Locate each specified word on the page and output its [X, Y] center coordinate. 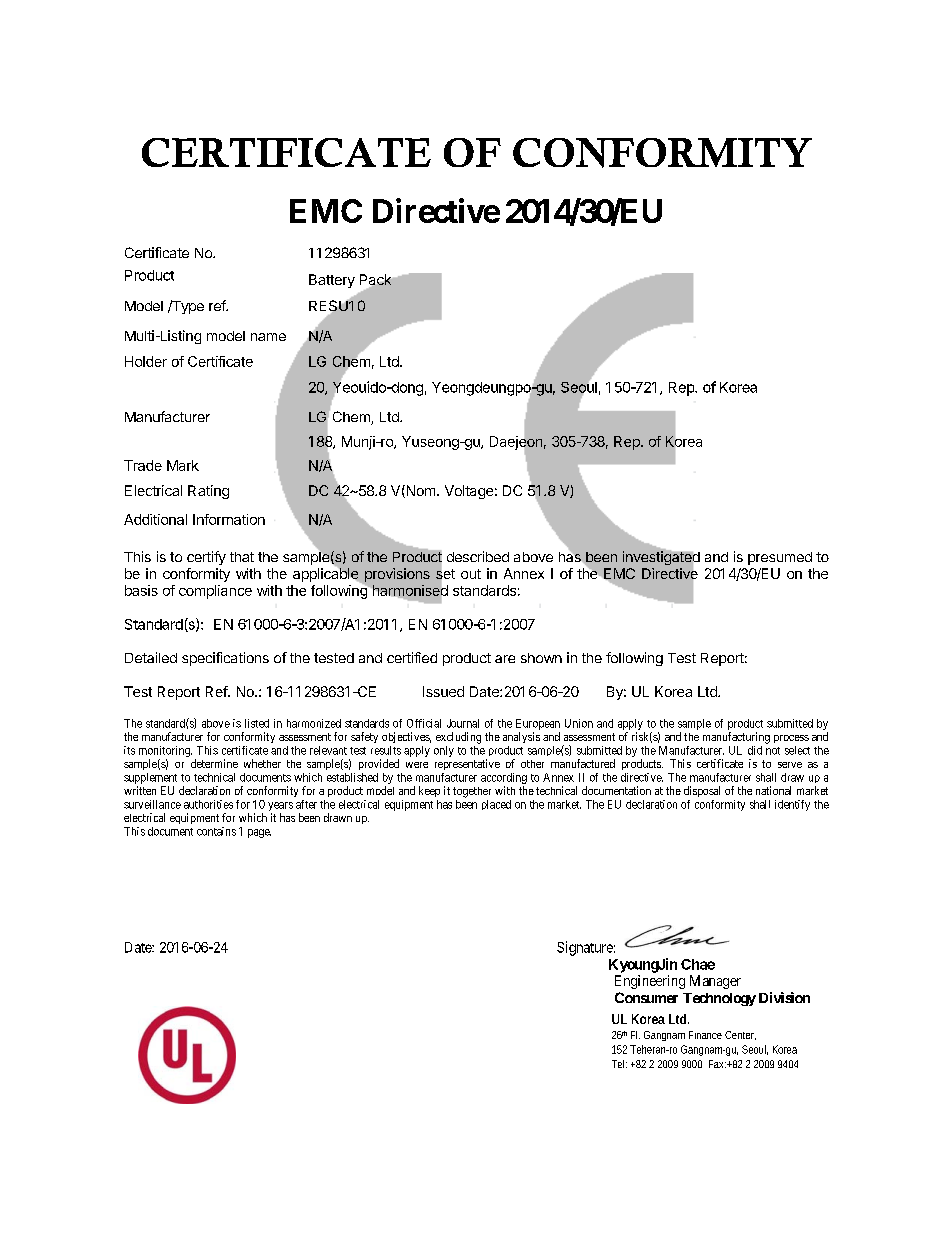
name [268, 337]
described [478, 556]
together [472, 792]
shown [541, 658]
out [471, 574]
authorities [208, 804]
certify [206, 558]
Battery [332, 281]
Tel [619, 1064]
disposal [702, 791]
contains [216, 831]
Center [740, 1035]
